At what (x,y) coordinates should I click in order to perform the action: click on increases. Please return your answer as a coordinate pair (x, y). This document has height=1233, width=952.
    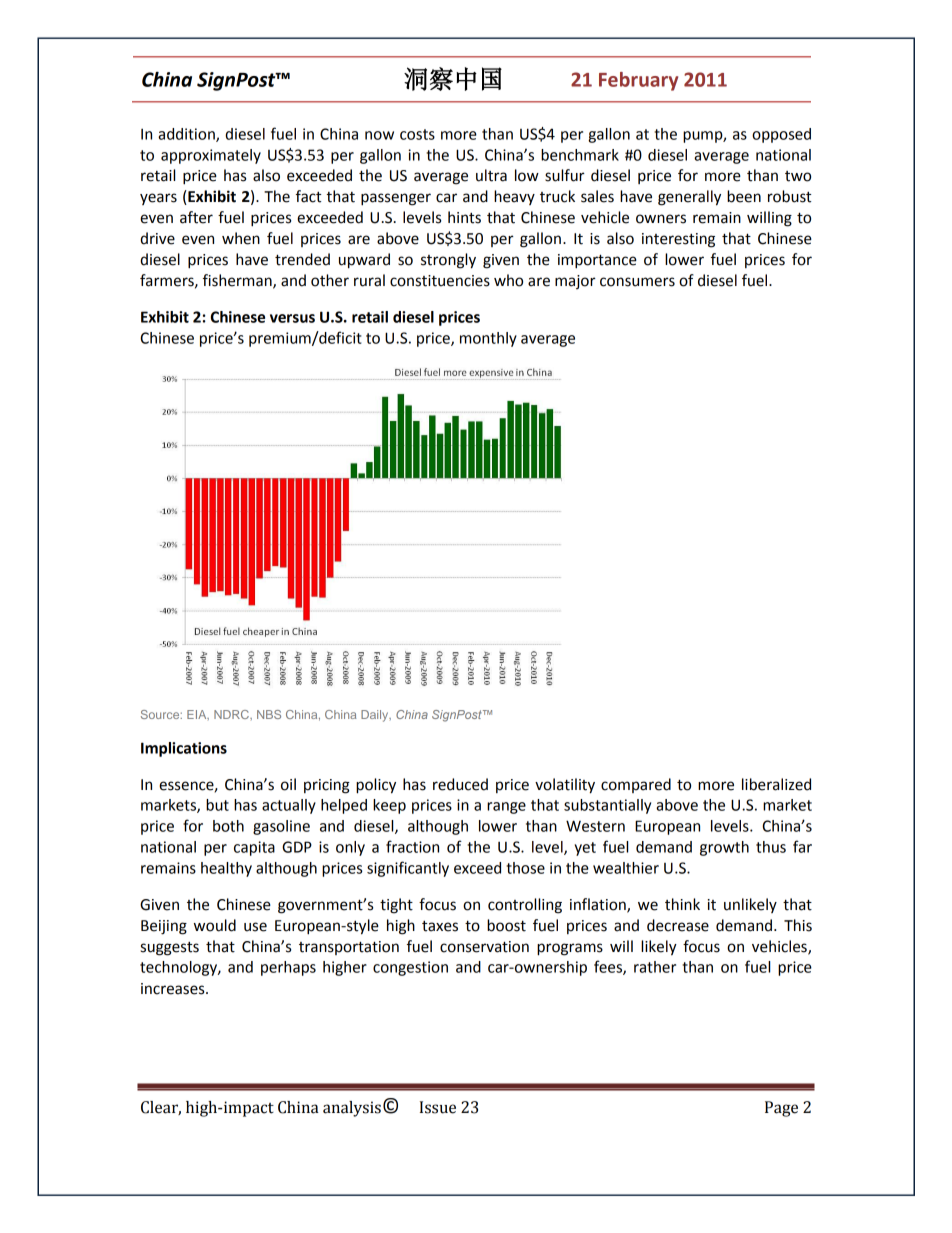
    Looking at the image, I should click on (174, 989).
